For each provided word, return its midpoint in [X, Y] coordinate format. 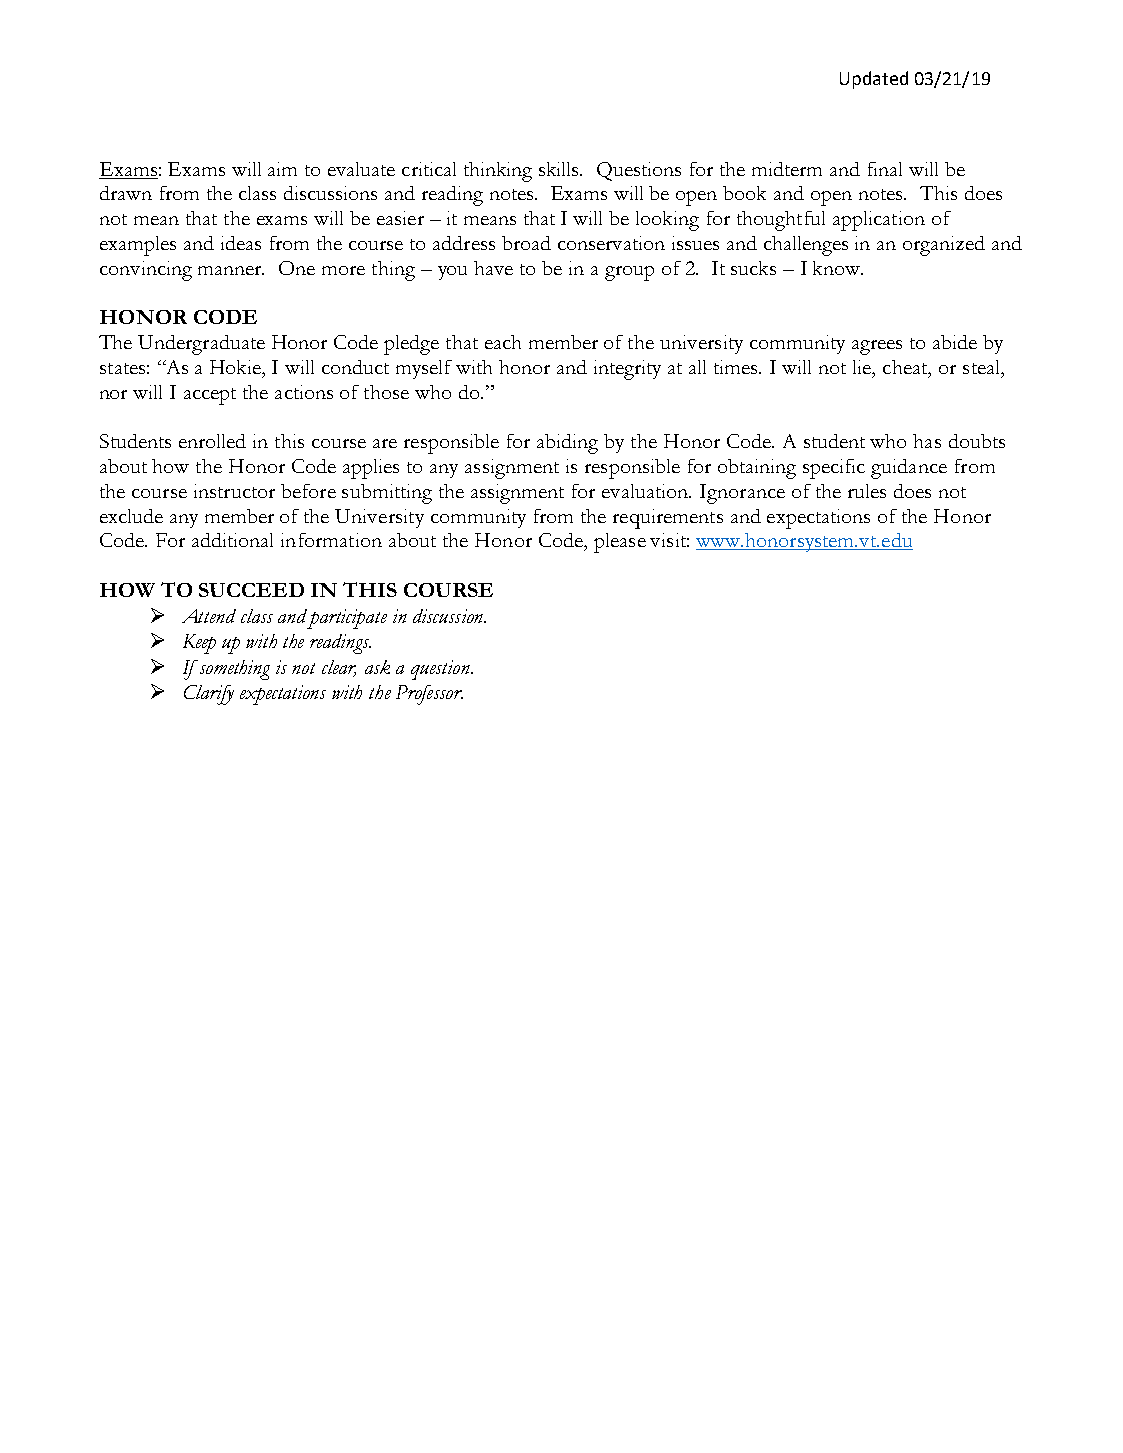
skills [560, 169]
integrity [627, 370]
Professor [429, 695]
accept [210, 396]
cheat [906, 368]
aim [282, 169]
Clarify [209, 695]
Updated [874, 80]
